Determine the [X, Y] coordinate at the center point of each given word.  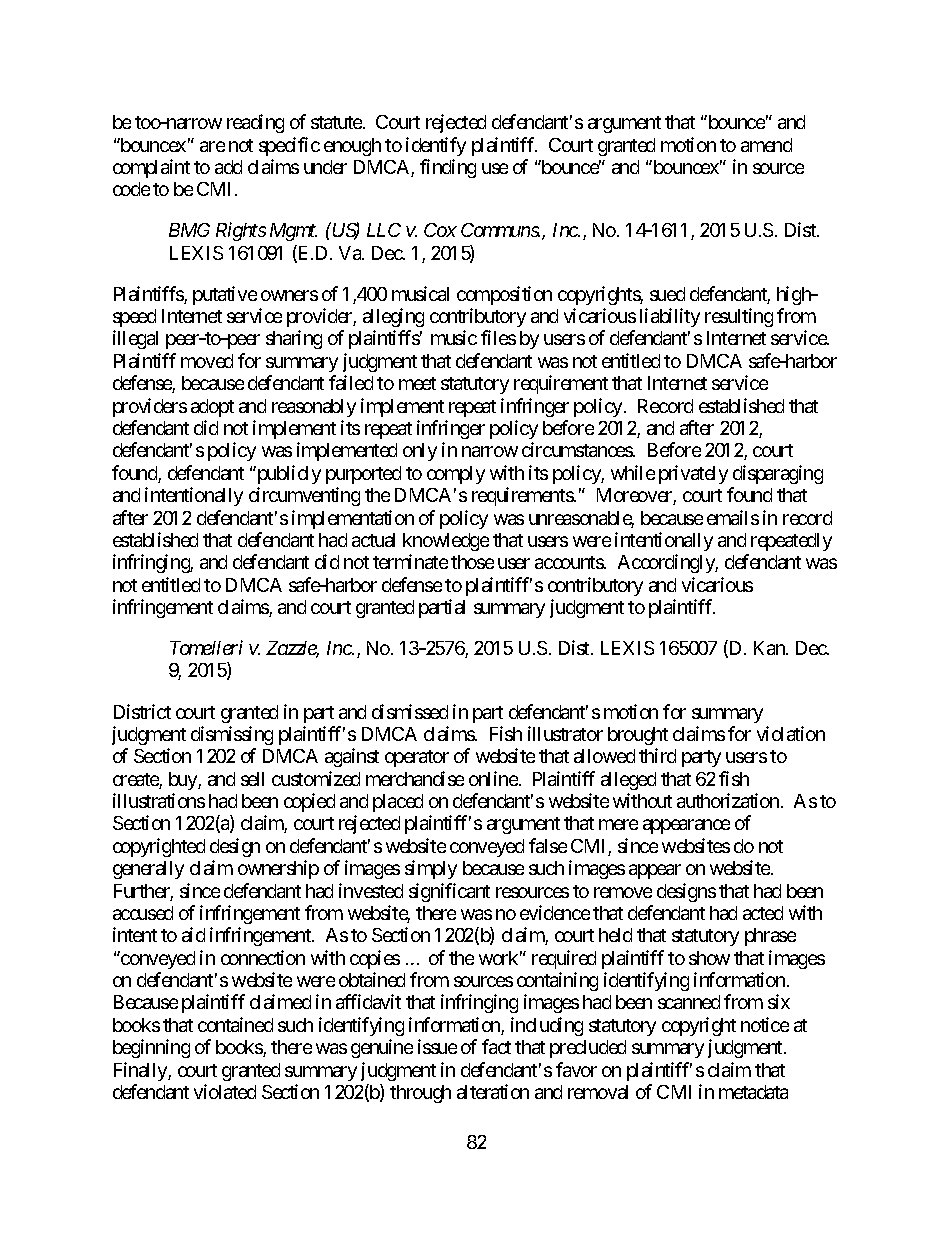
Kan [770, 648]
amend [766, 145]
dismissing [232, 735]
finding [448, 168]
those [472, 562]
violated [225, 1091]
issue [437, 1046]
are [212, 146]
